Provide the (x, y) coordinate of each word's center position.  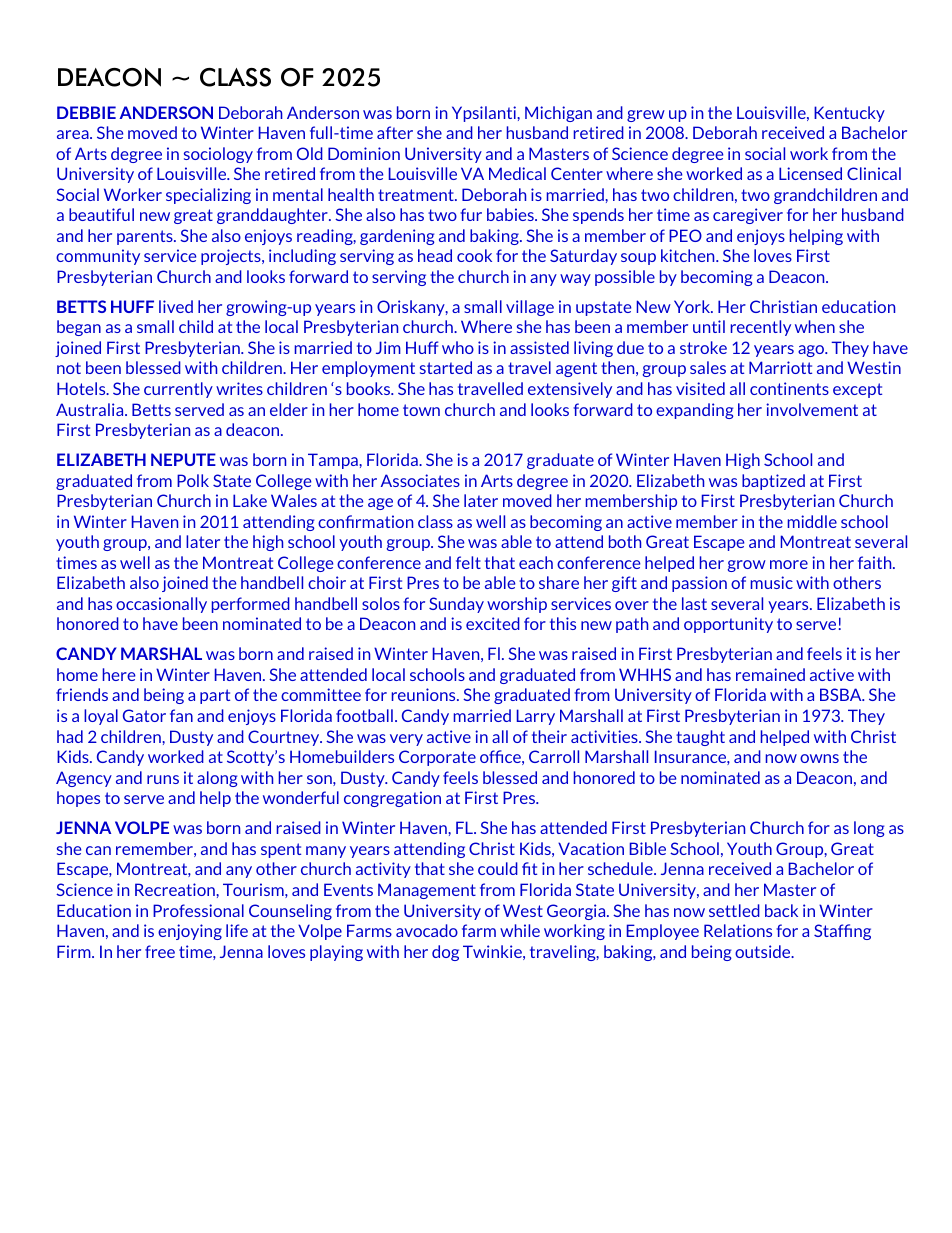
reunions (425, 694)
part (215, 696)
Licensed (810, 173)
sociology (218, 155)
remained (770, 674)
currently (178, 390)
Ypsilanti (485, 114)
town (421, 410)
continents (789, 388)
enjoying (190, 932)
